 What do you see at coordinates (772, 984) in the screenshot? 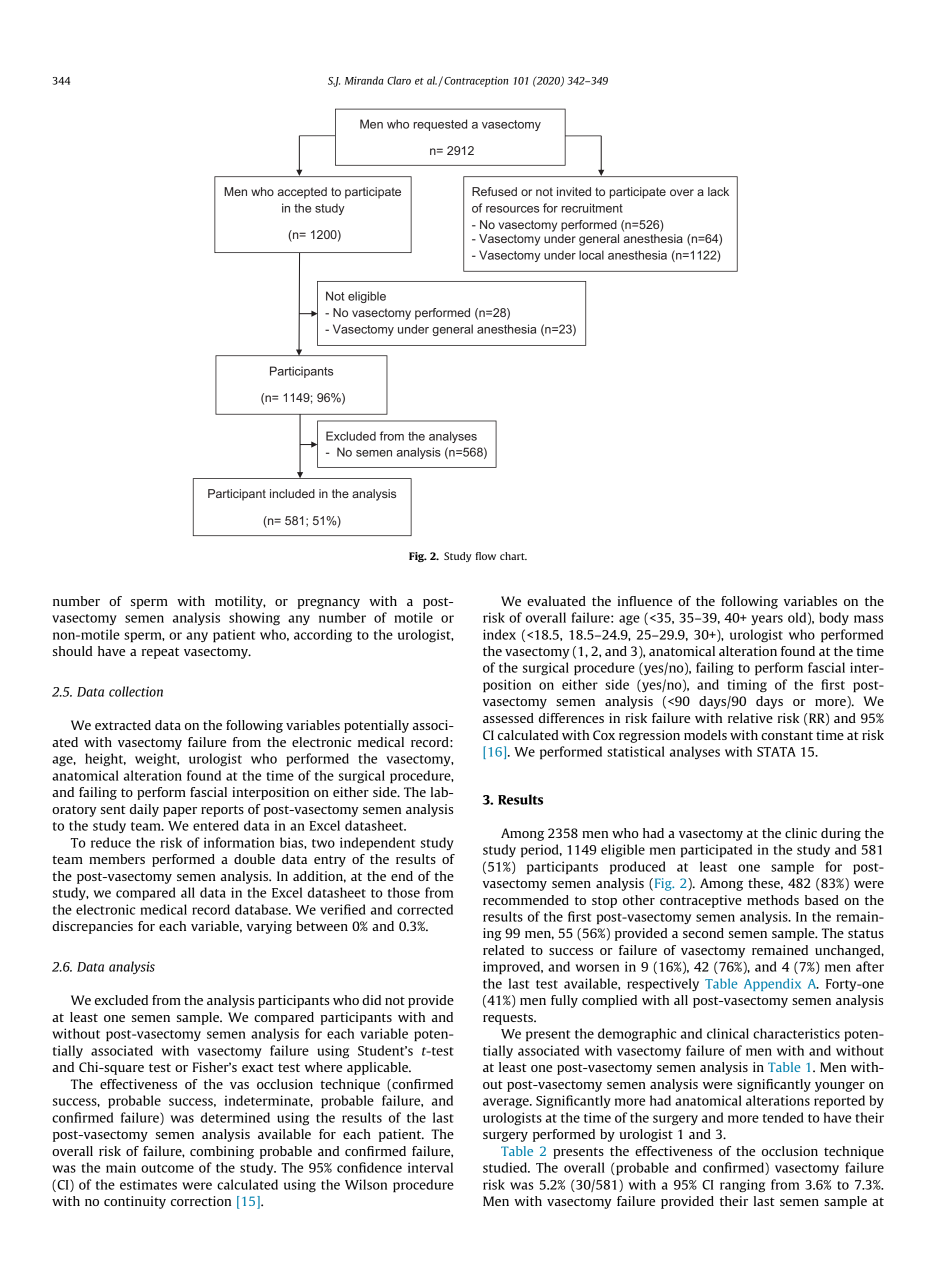
I see `Appendix` at bounding box center [772, 984].
